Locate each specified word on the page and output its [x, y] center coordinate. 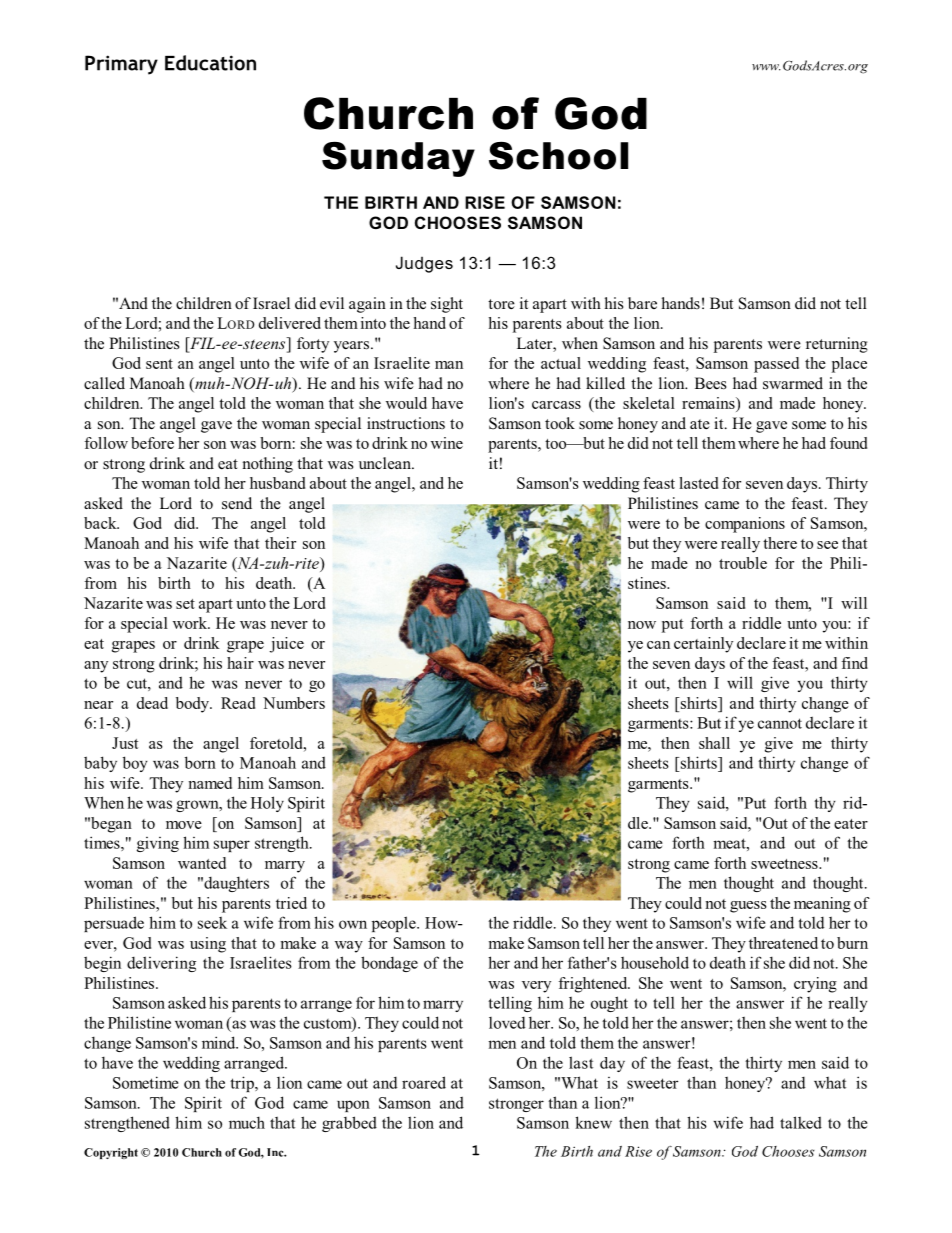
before [152, 443]
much [247, 1122]
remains [709, 403]
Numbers [294, 703]
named [210, 783]
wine [447, 443]
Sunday [398, 159]
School [558, 156]
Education [210, 63]
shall [714, 743]
